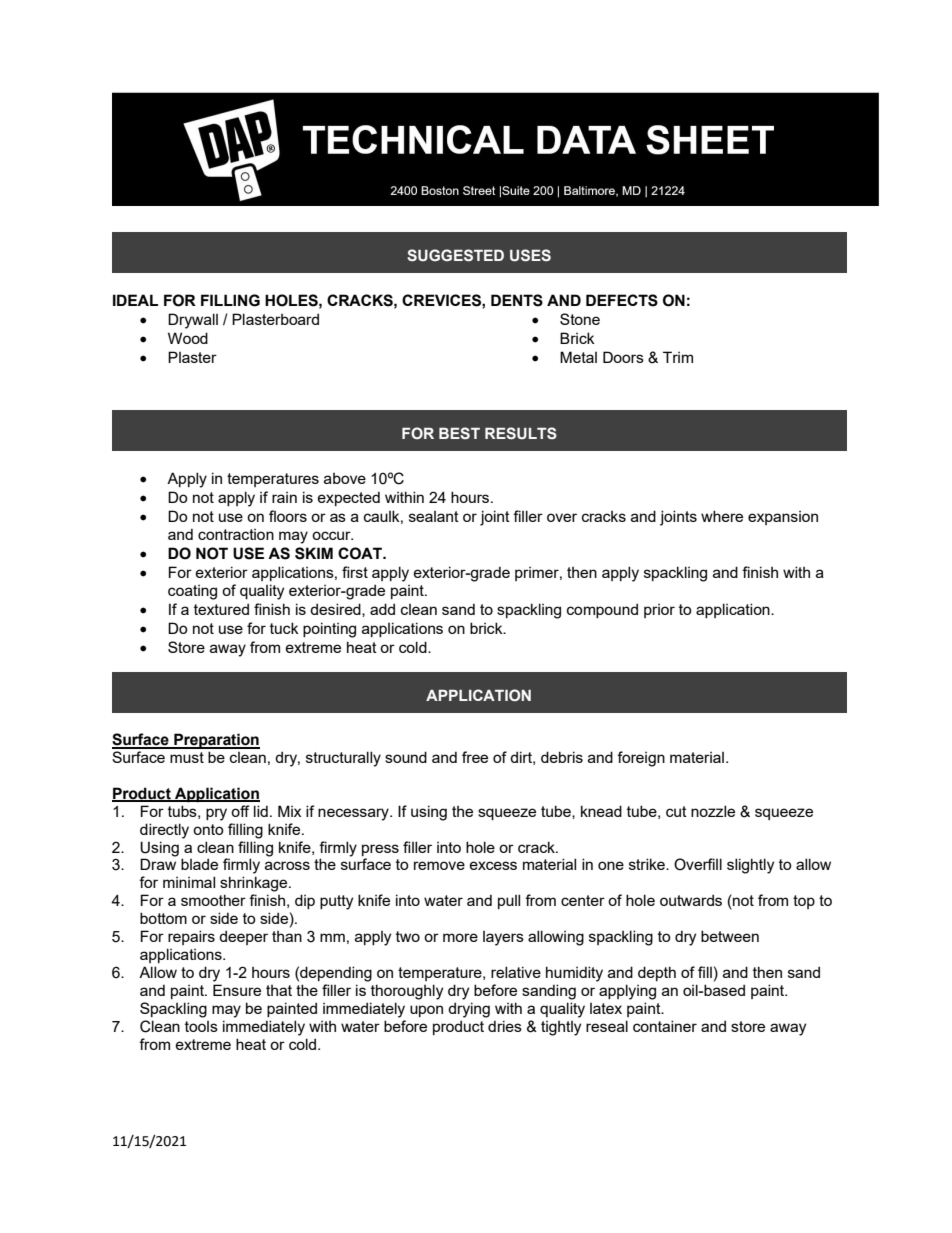  What do you see at coordinates (237, 990) in the screenshot?
I see `Ensure` at bounding box center [237, 990].
